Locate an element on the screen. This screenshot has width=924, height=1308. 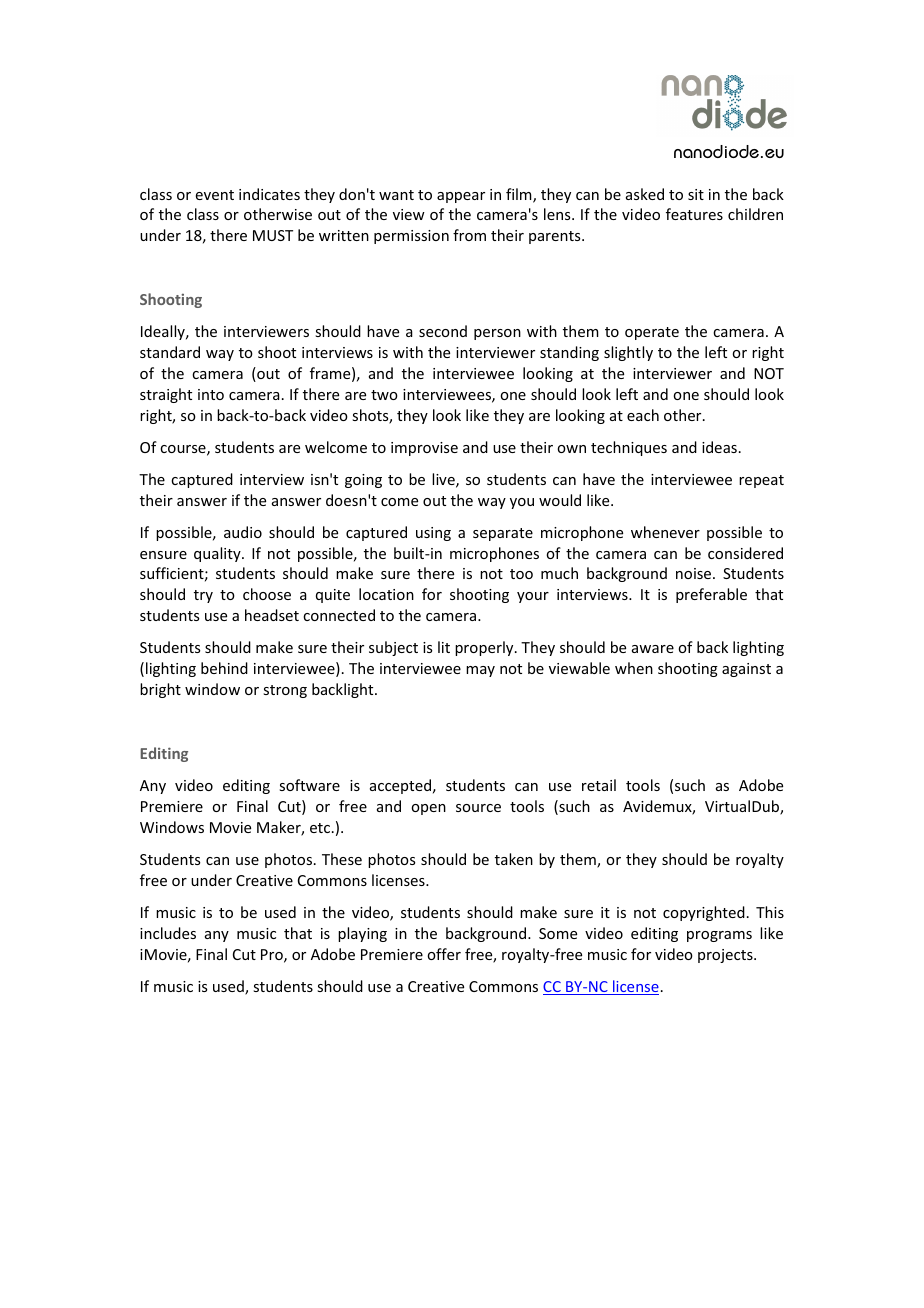
into is located at coordinates (211, 394).
